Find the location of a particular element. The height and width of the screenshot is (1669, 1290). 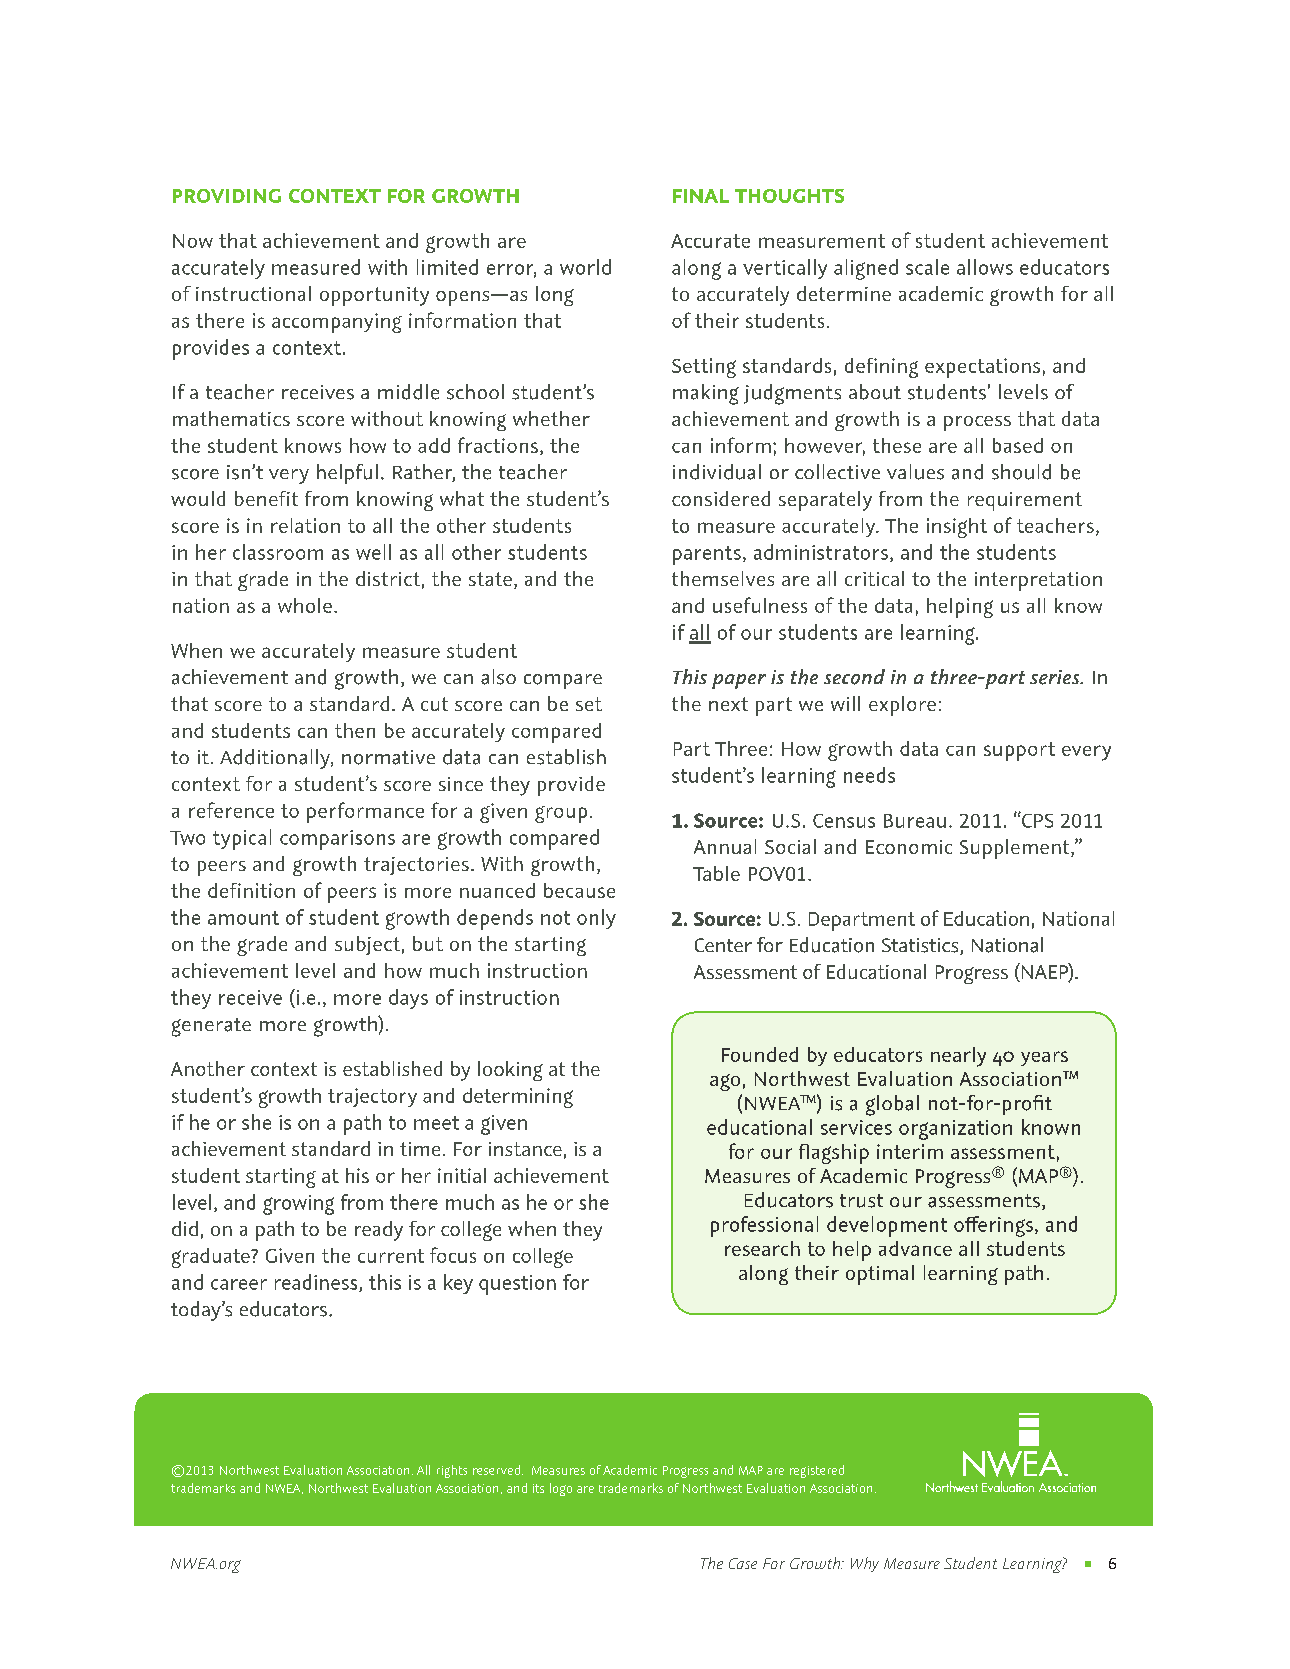

Why is located at coordinates (865, 1564).
